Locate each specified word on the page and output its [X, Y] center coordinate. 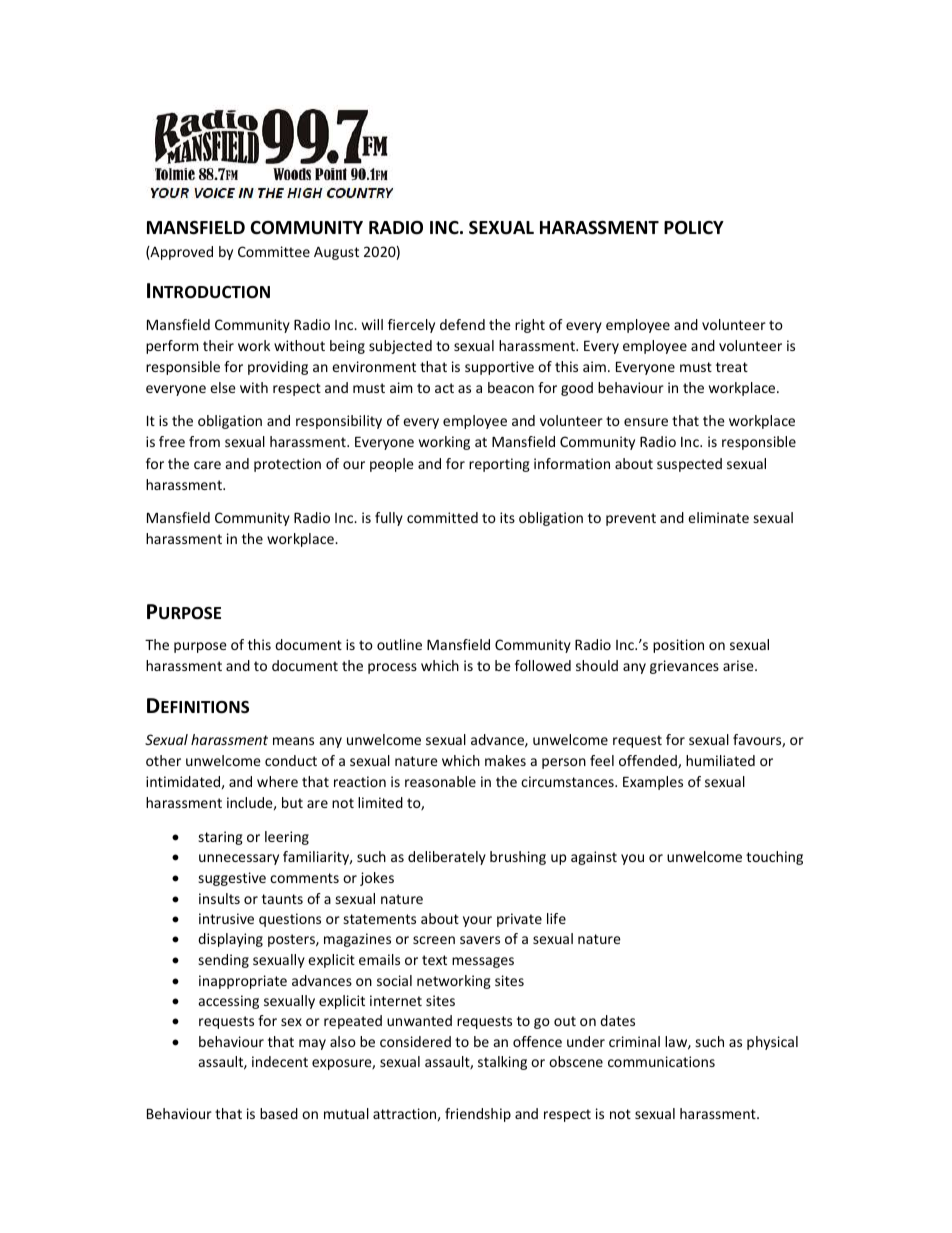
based [279, 1113]
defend [462, 324]
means [293, 741]
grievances [684, 667]
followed [543, 665]
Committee [274, 251]
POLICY [694, 228]
